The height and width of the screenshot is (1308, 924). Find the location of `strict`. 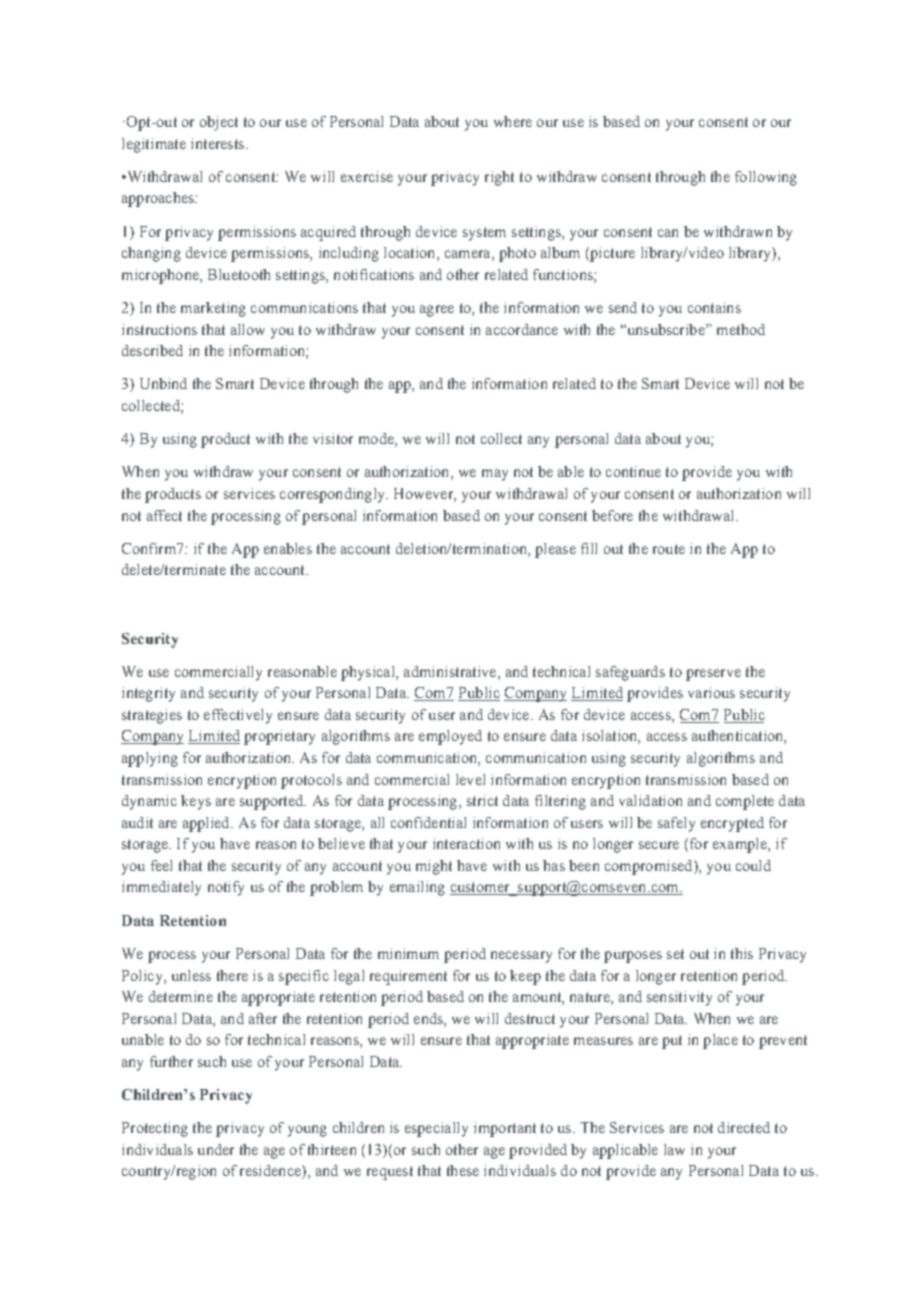

strict is located at coordinates (482, 800).
